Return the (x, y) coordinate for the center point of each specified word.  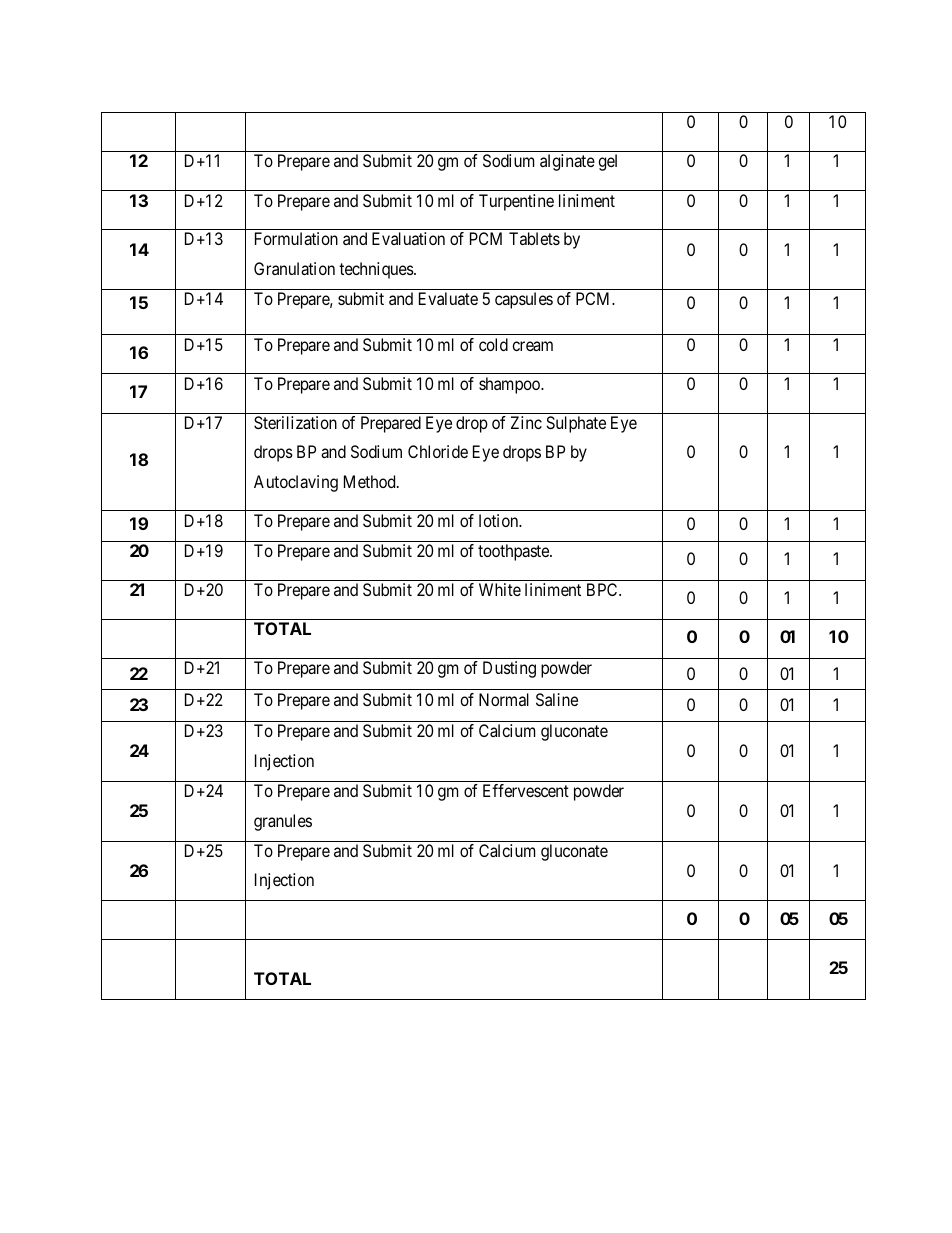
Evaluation (408, 238)
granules (283, 822)
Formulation (296, 238)
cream (532, 346)
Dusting (509, 669)
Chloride (438, 451)
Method (371, 481)
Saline (557, 699)
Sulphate (576, 424)
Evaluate (448, 298)
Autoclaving (296, 483)
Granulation (294, 268)
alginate (567, 162)
